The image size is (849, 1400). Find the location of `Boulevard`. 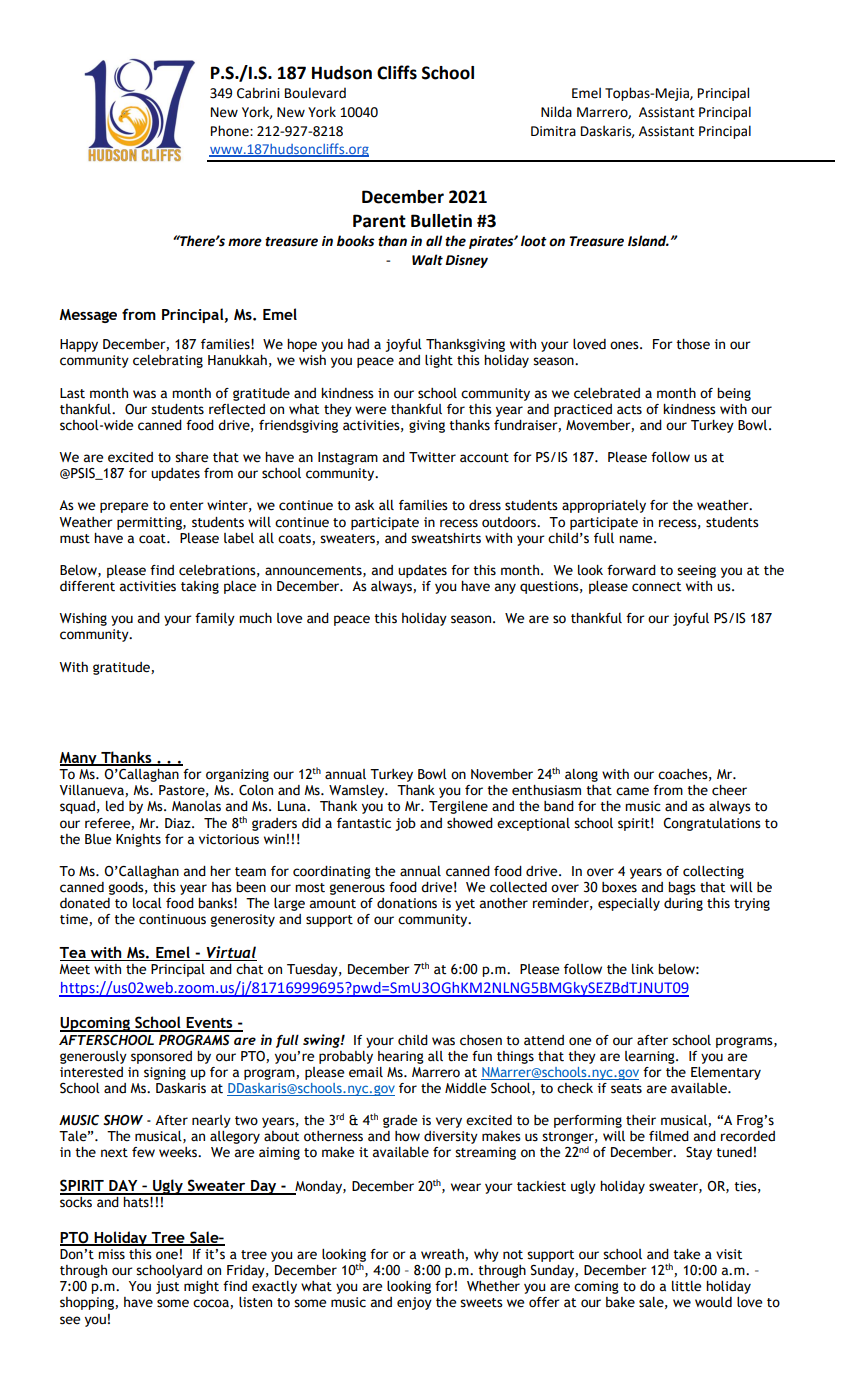

Boulevard is located at coordinates (315, 93).
